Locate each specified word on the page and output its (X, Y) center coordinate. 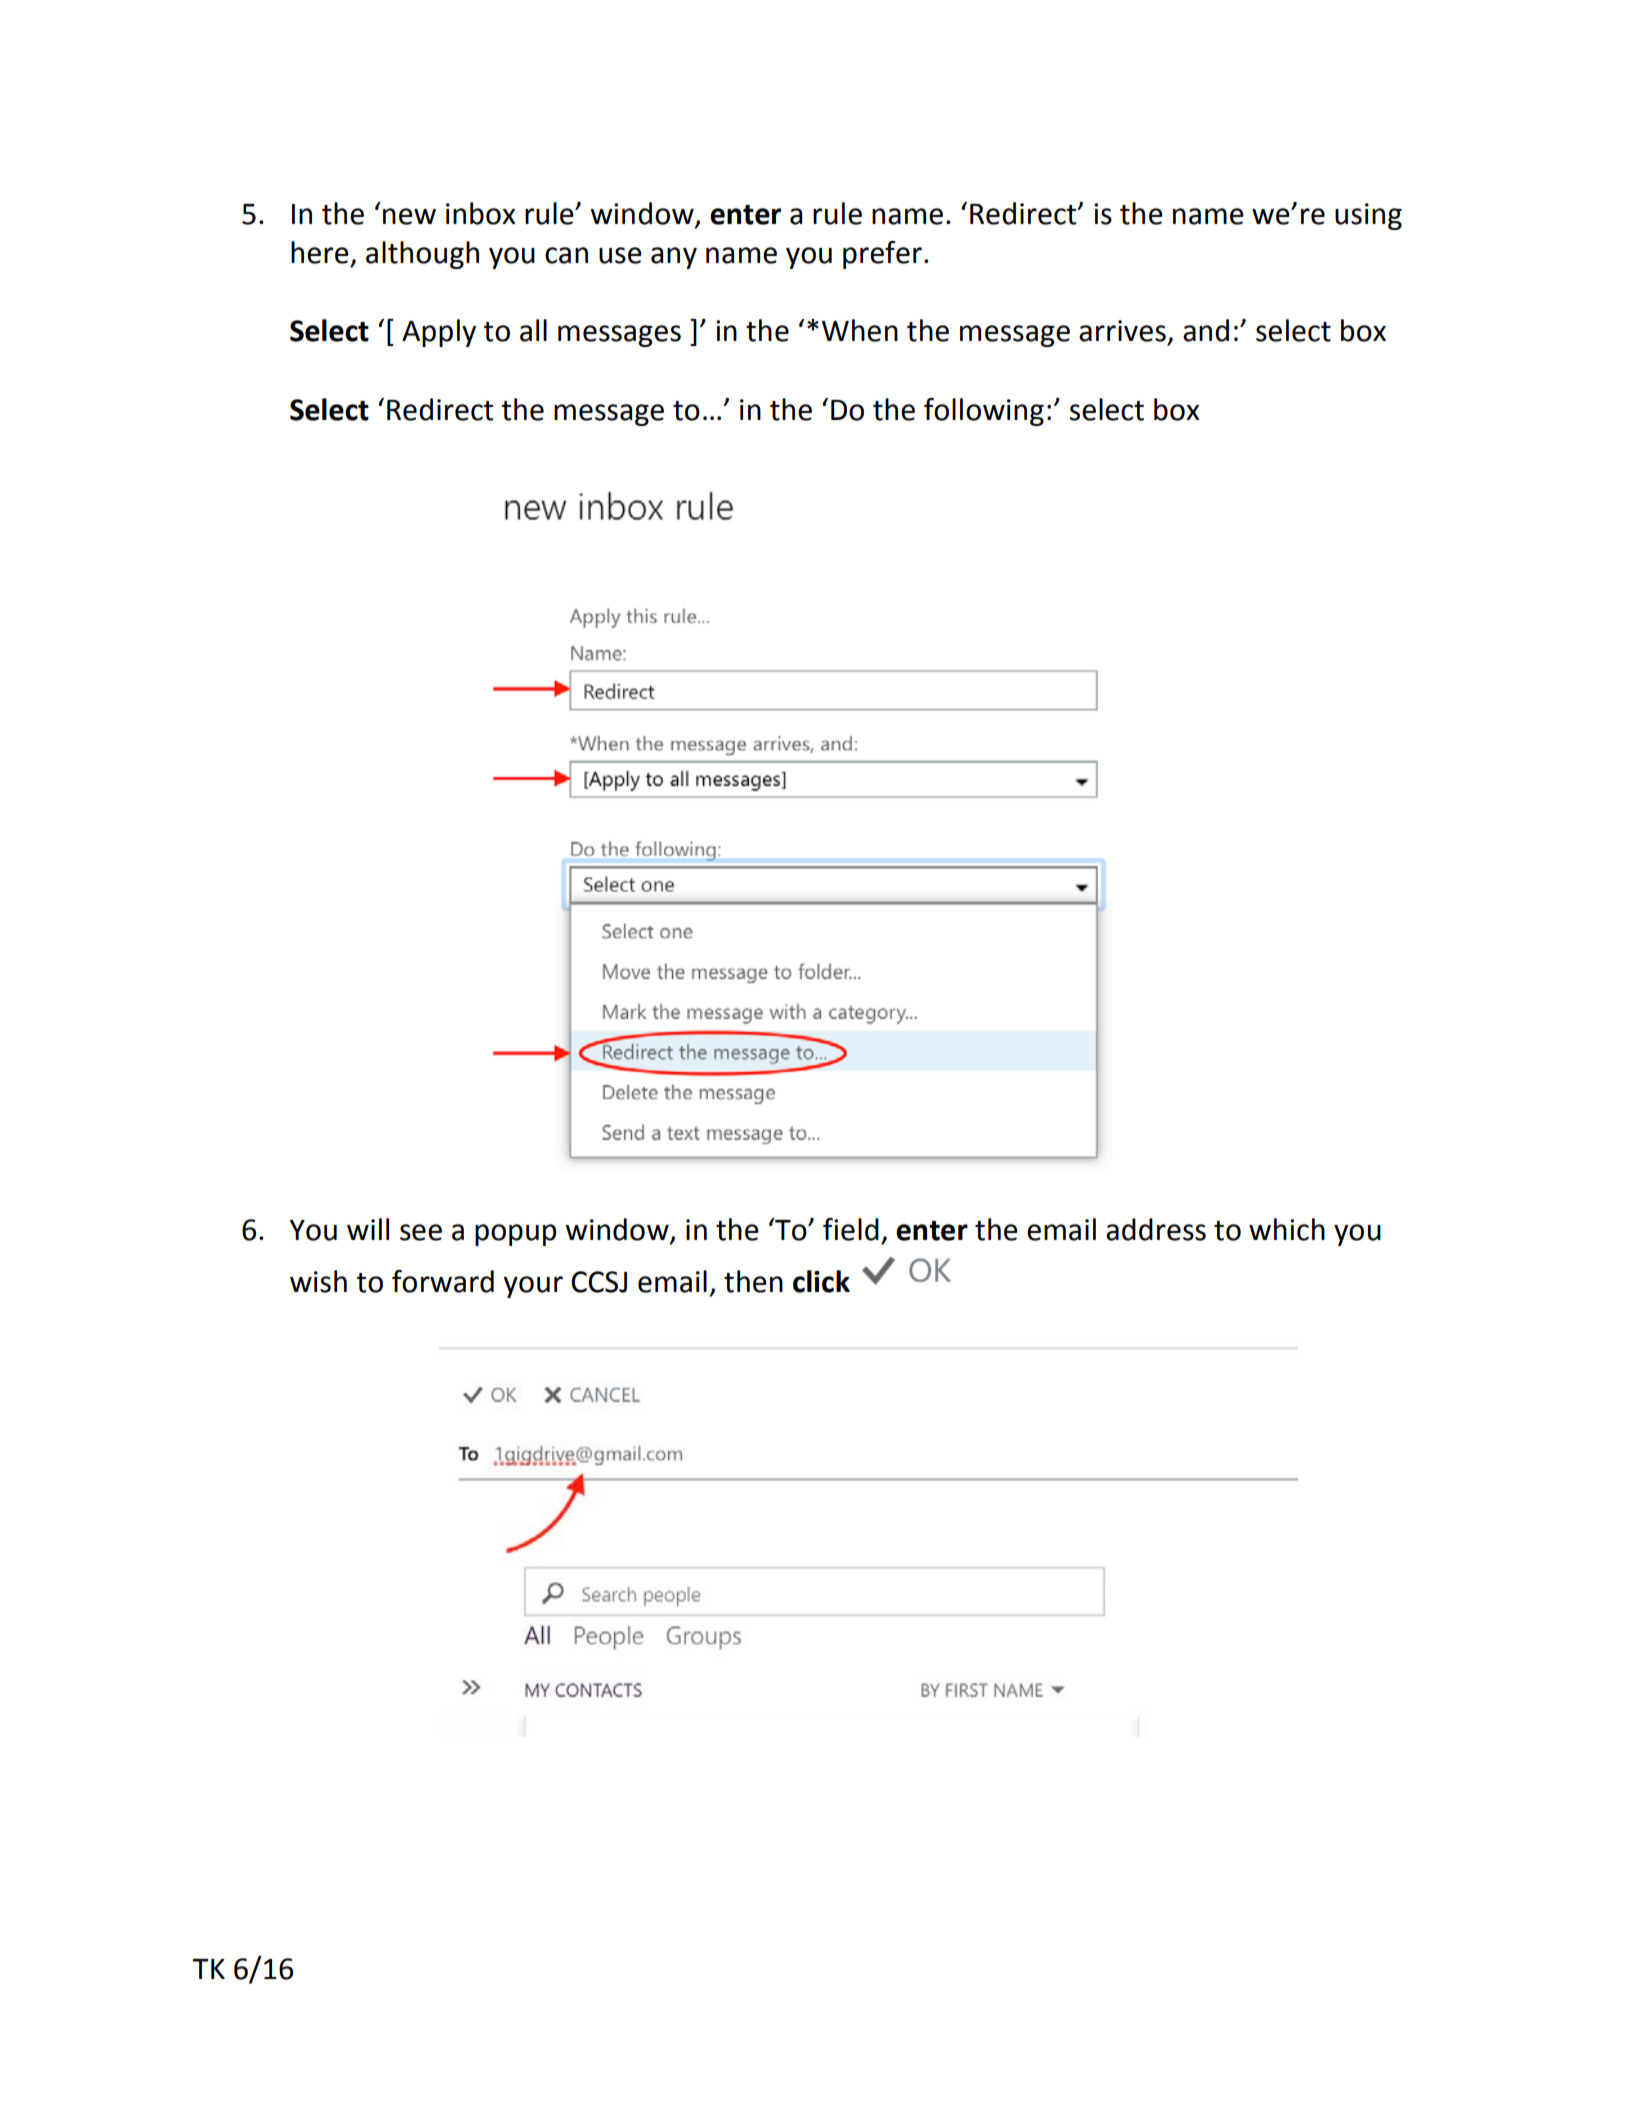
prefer (882, 255)
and (1206, 330)
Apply (439, 333)
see (421, 1232)
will (368, 1229)
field (851, 1229)
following (984, 412)
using (1368, 216)
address (1156, 1229)
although (422, 255)
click (821, 1281)
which (1287, 1229)
